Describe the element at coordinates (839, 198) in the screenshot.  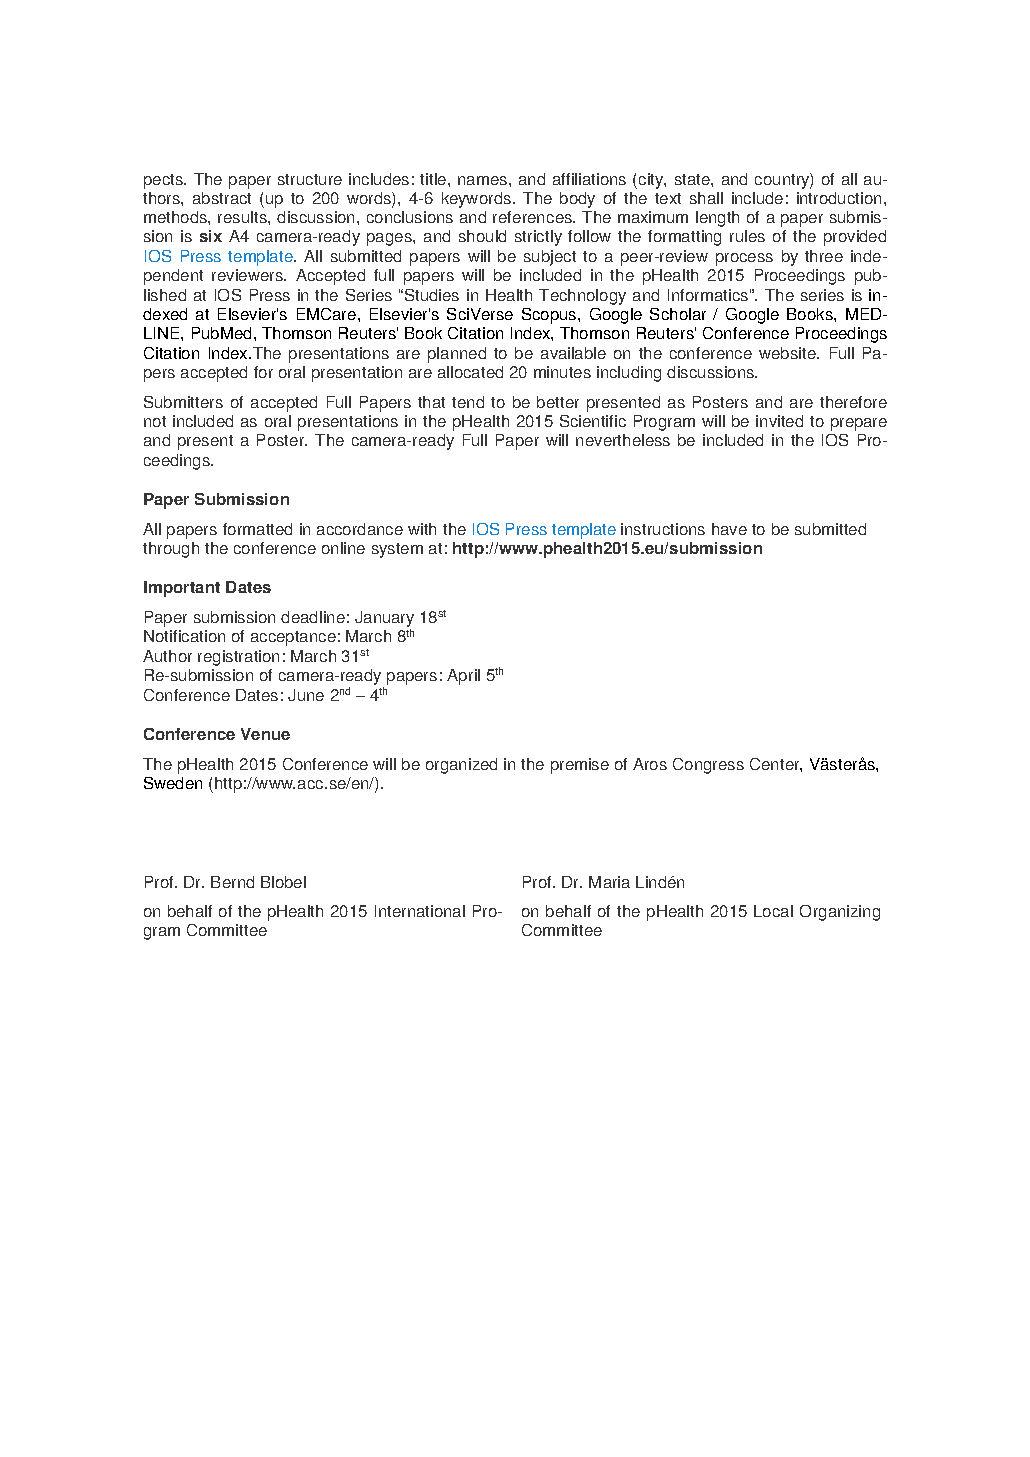
I see `introduction` at that location.
